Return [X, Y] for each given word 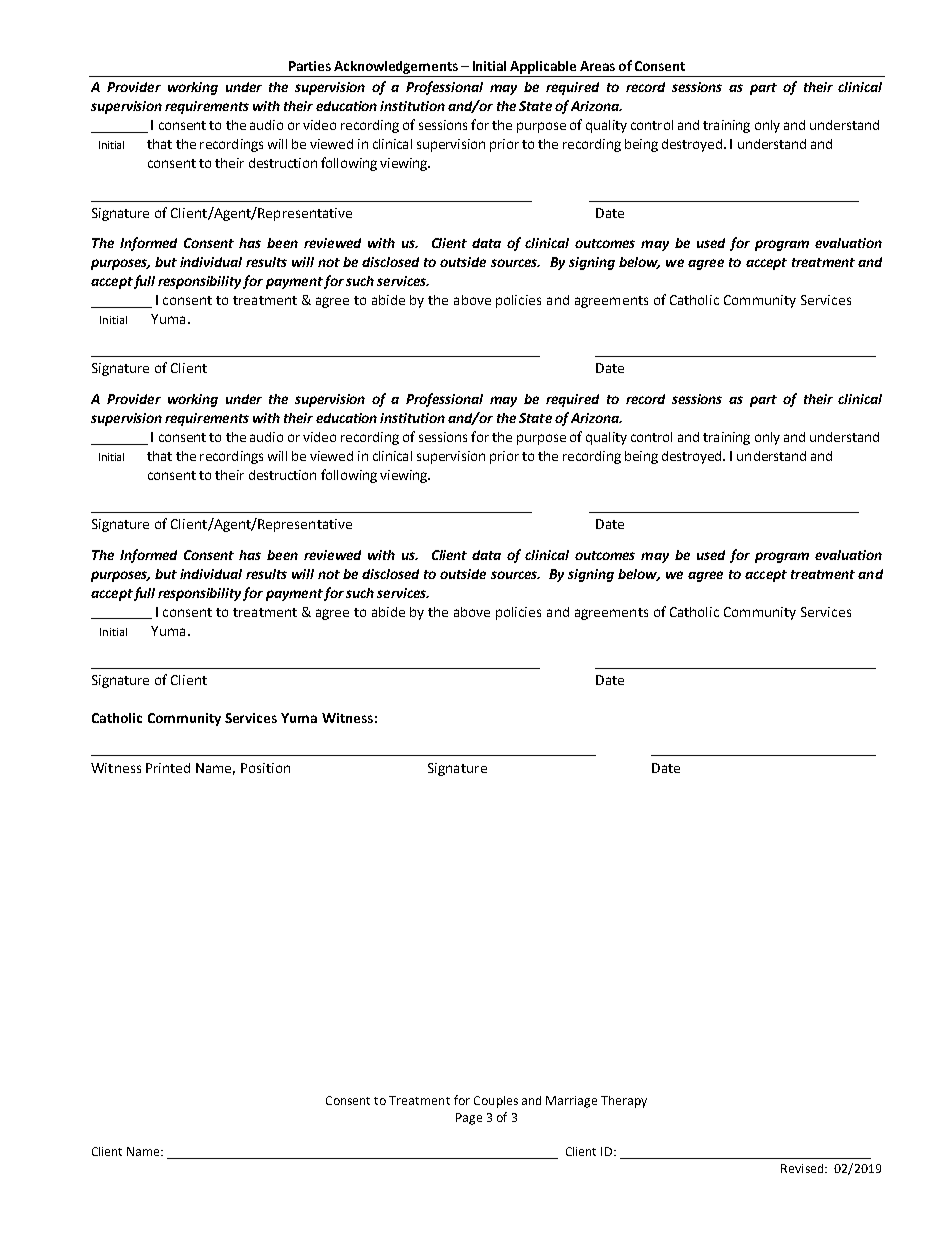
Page [469, 1119]
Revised [803, 1168]
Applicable [543, 67]
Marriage [571, 1102]
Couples [496, 1102]
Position [265, 768]
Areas [597, 66]
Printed [168, 768]
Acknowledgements [396, 67]
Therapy [624, 1102]
